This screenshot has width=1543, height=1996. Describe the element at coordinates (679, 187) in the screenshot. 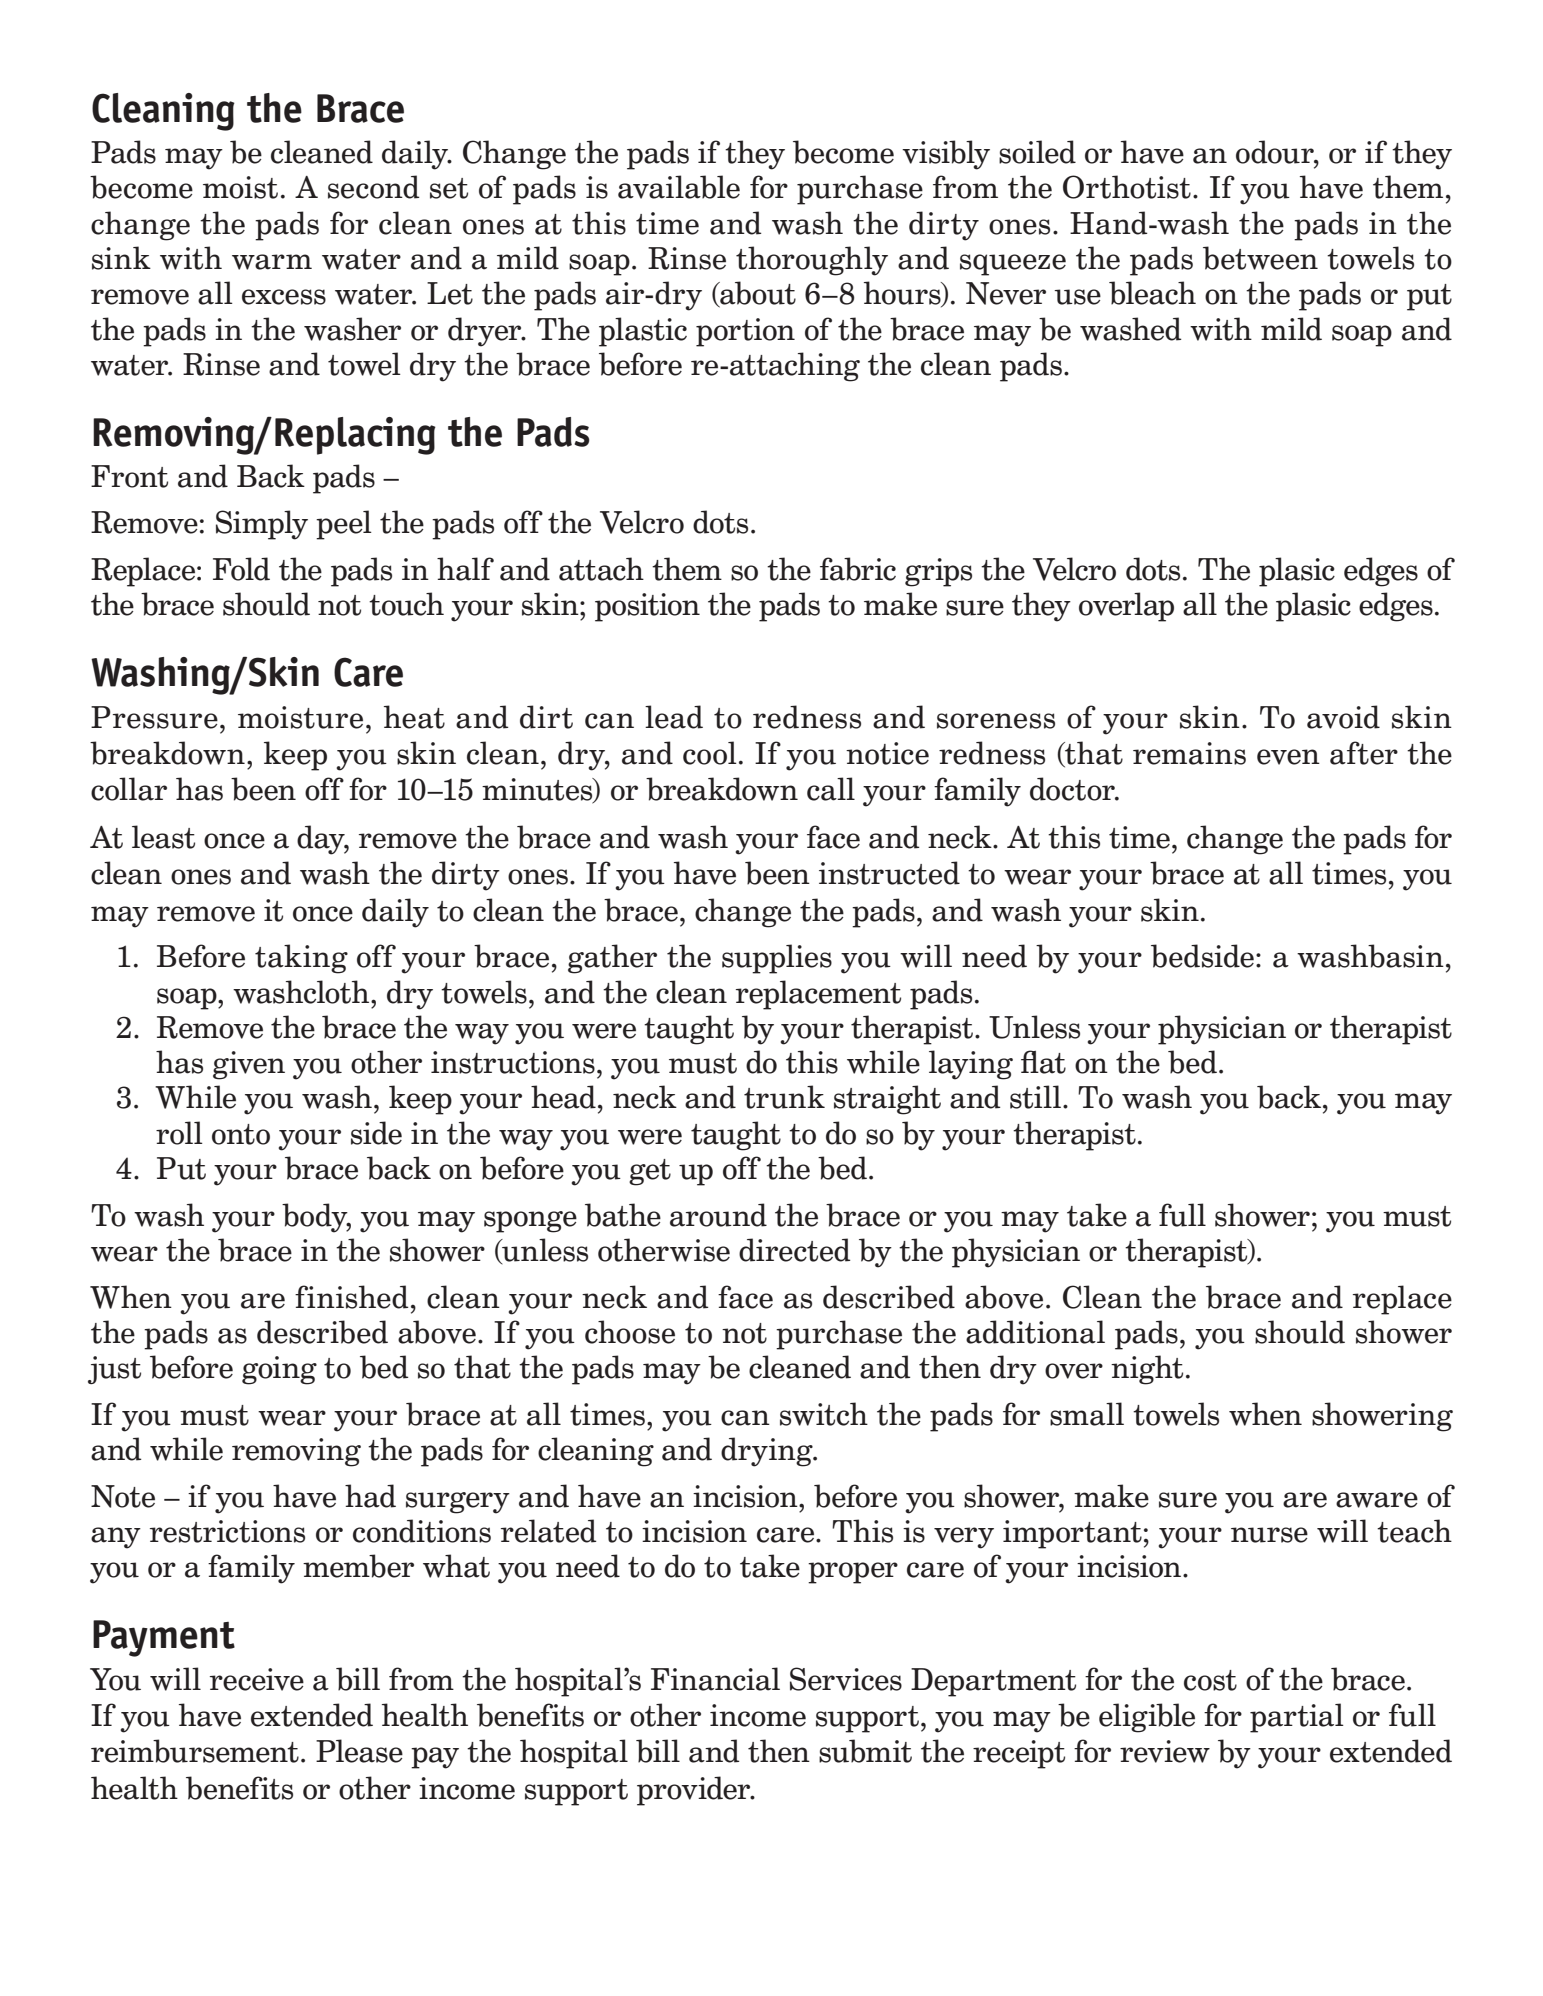

I see `available` at that location.
